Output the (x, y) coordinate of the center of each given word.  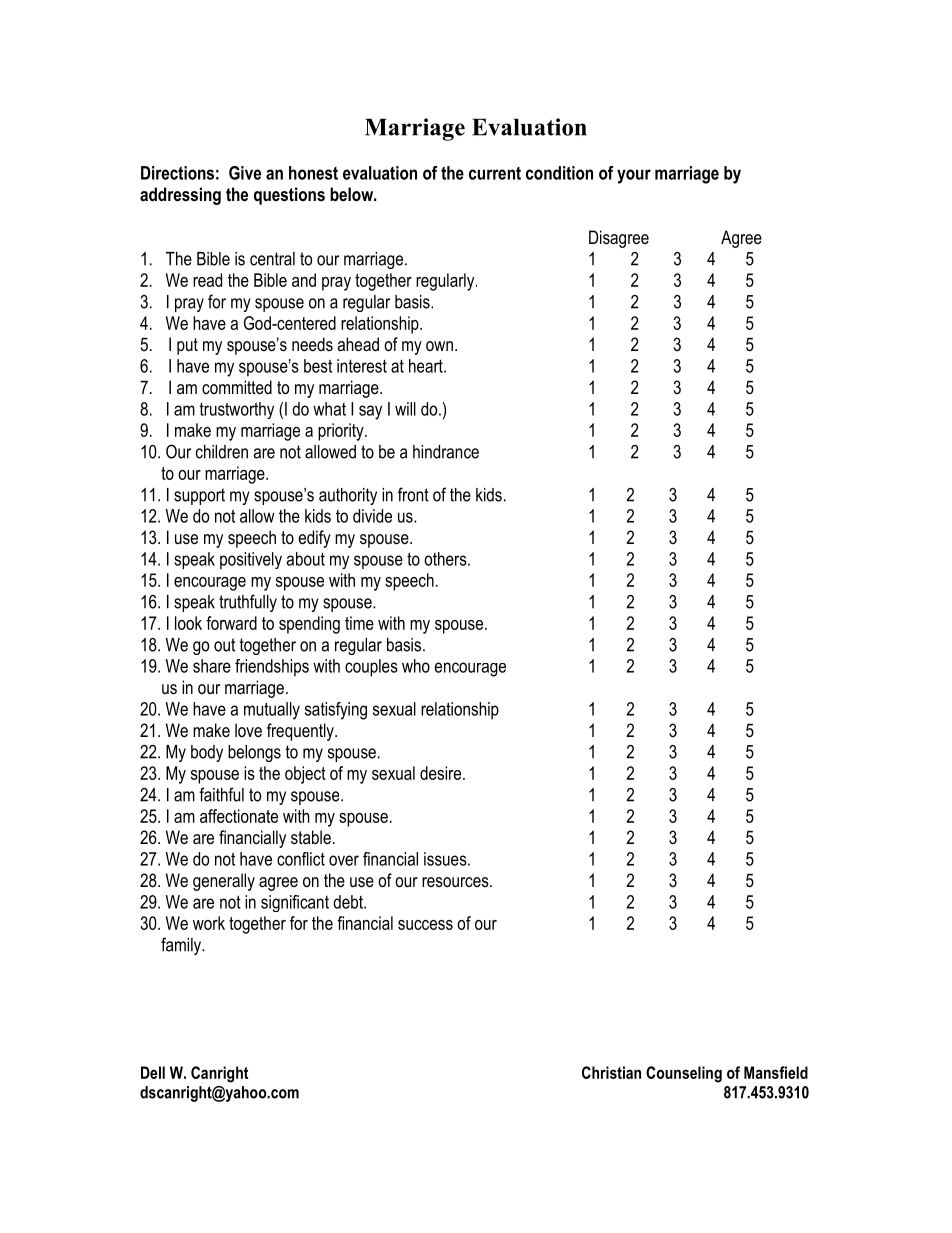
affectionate (239, 816)
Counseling (684, 1074)
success (425, 925)
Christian (611, 1072)
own (439, 346)
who (416, 666)
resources (456, 882)
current (495, 173)
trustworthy (236, 410)
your (634, 176)
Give (245, 173)
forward (231, 623)
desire (440, 773)
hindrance (446, 452)
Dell (153, 1072)
